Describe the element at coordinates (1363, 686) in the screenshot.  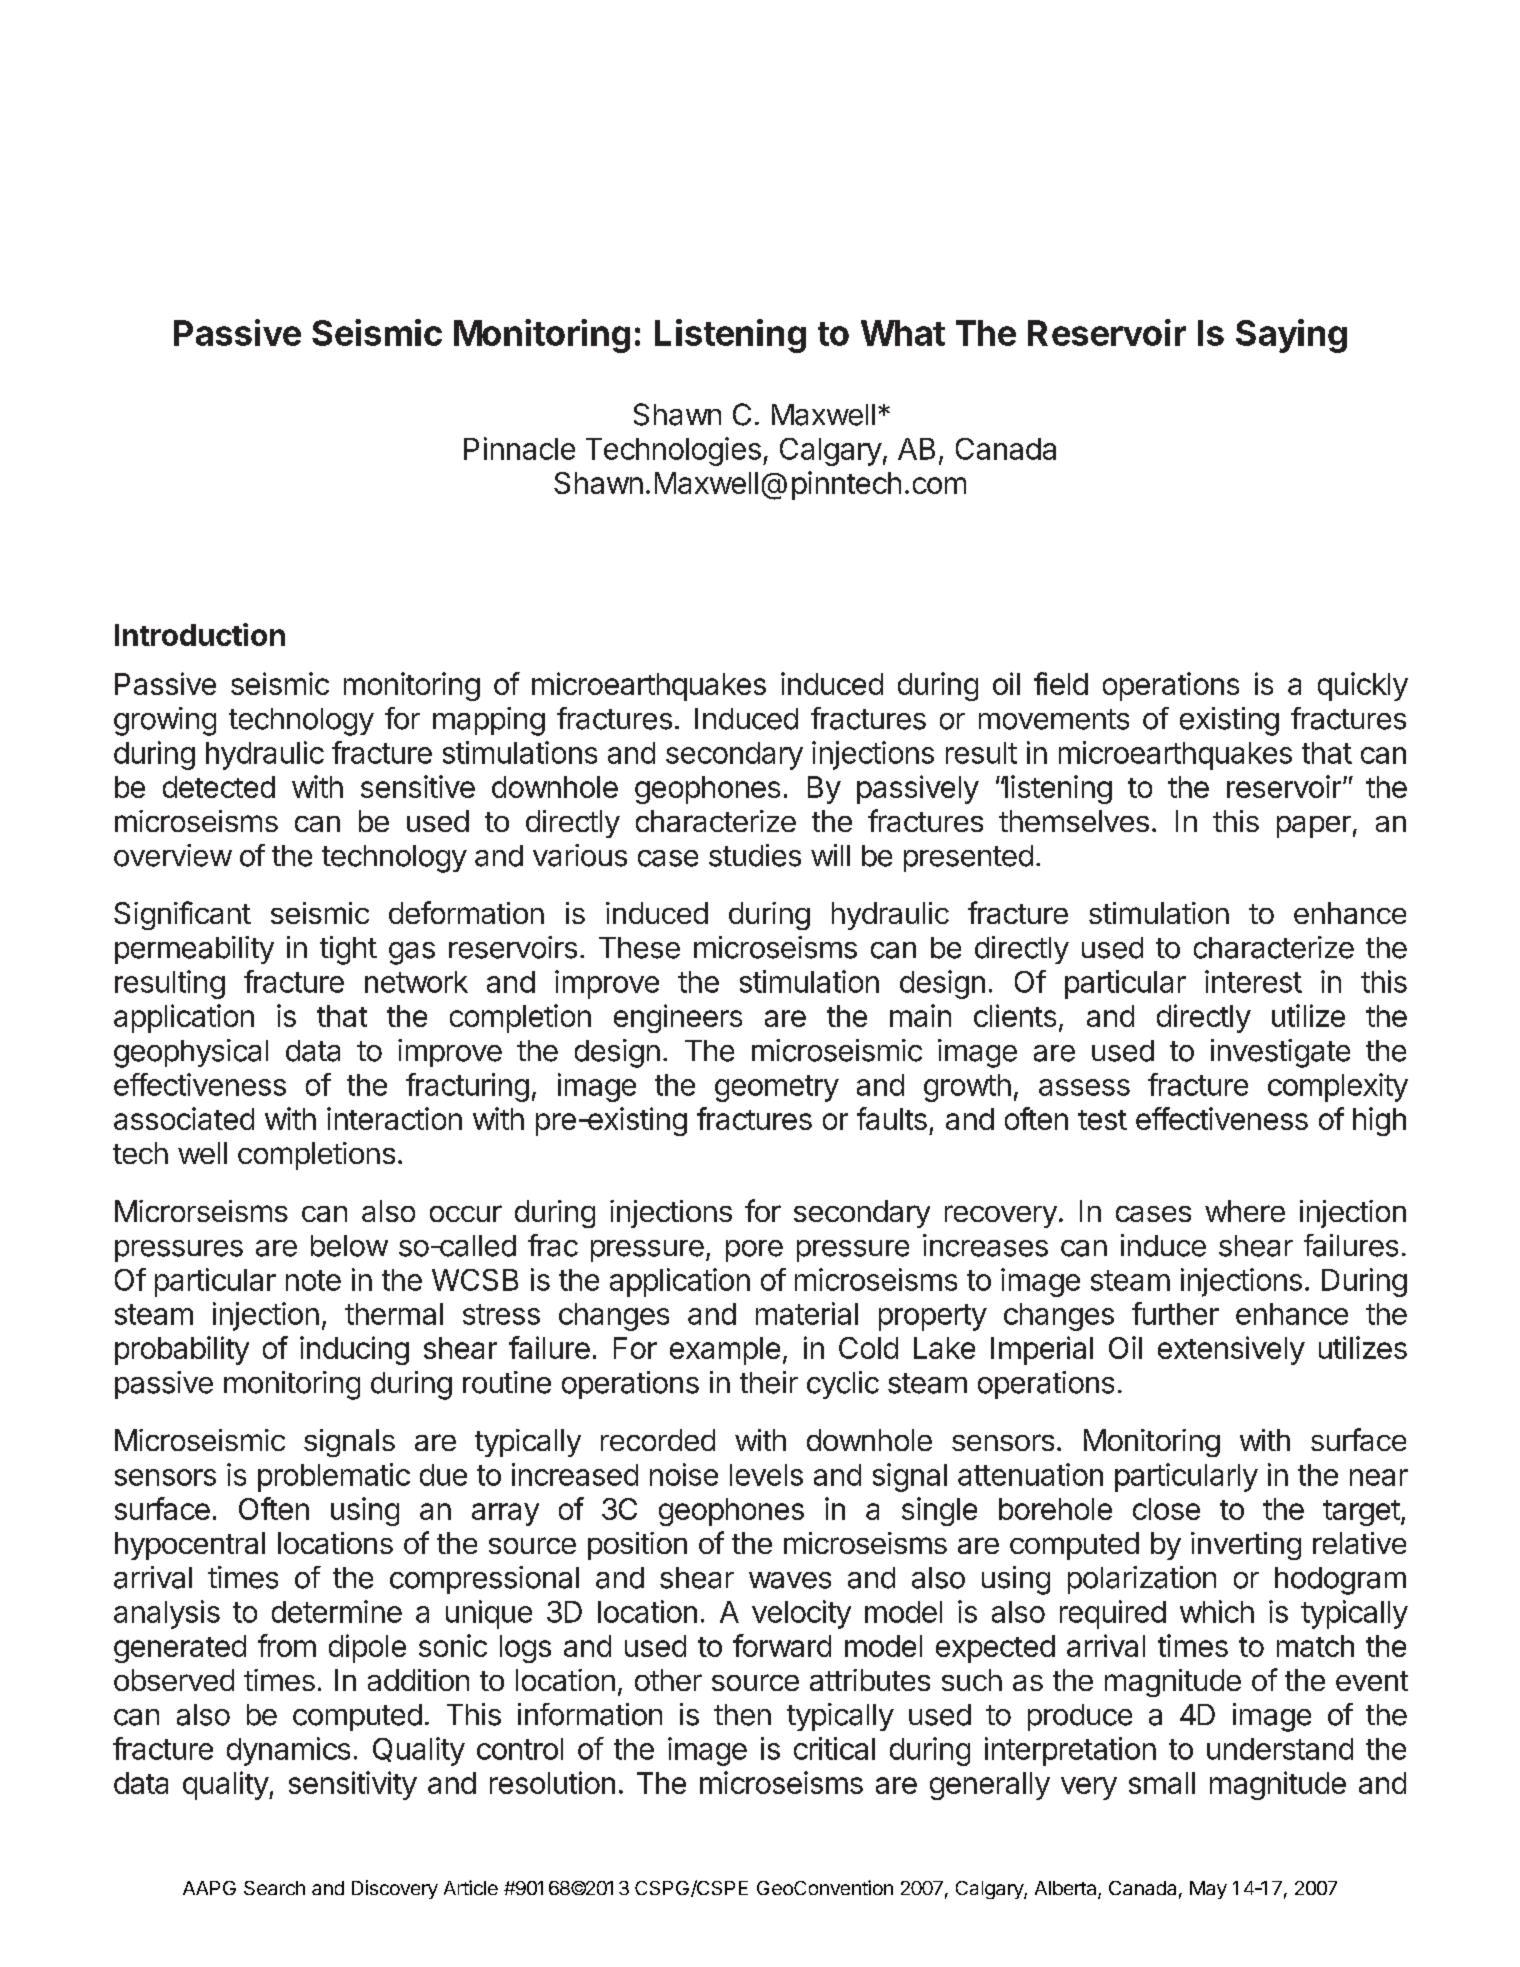
I see `quickly` at that location.
